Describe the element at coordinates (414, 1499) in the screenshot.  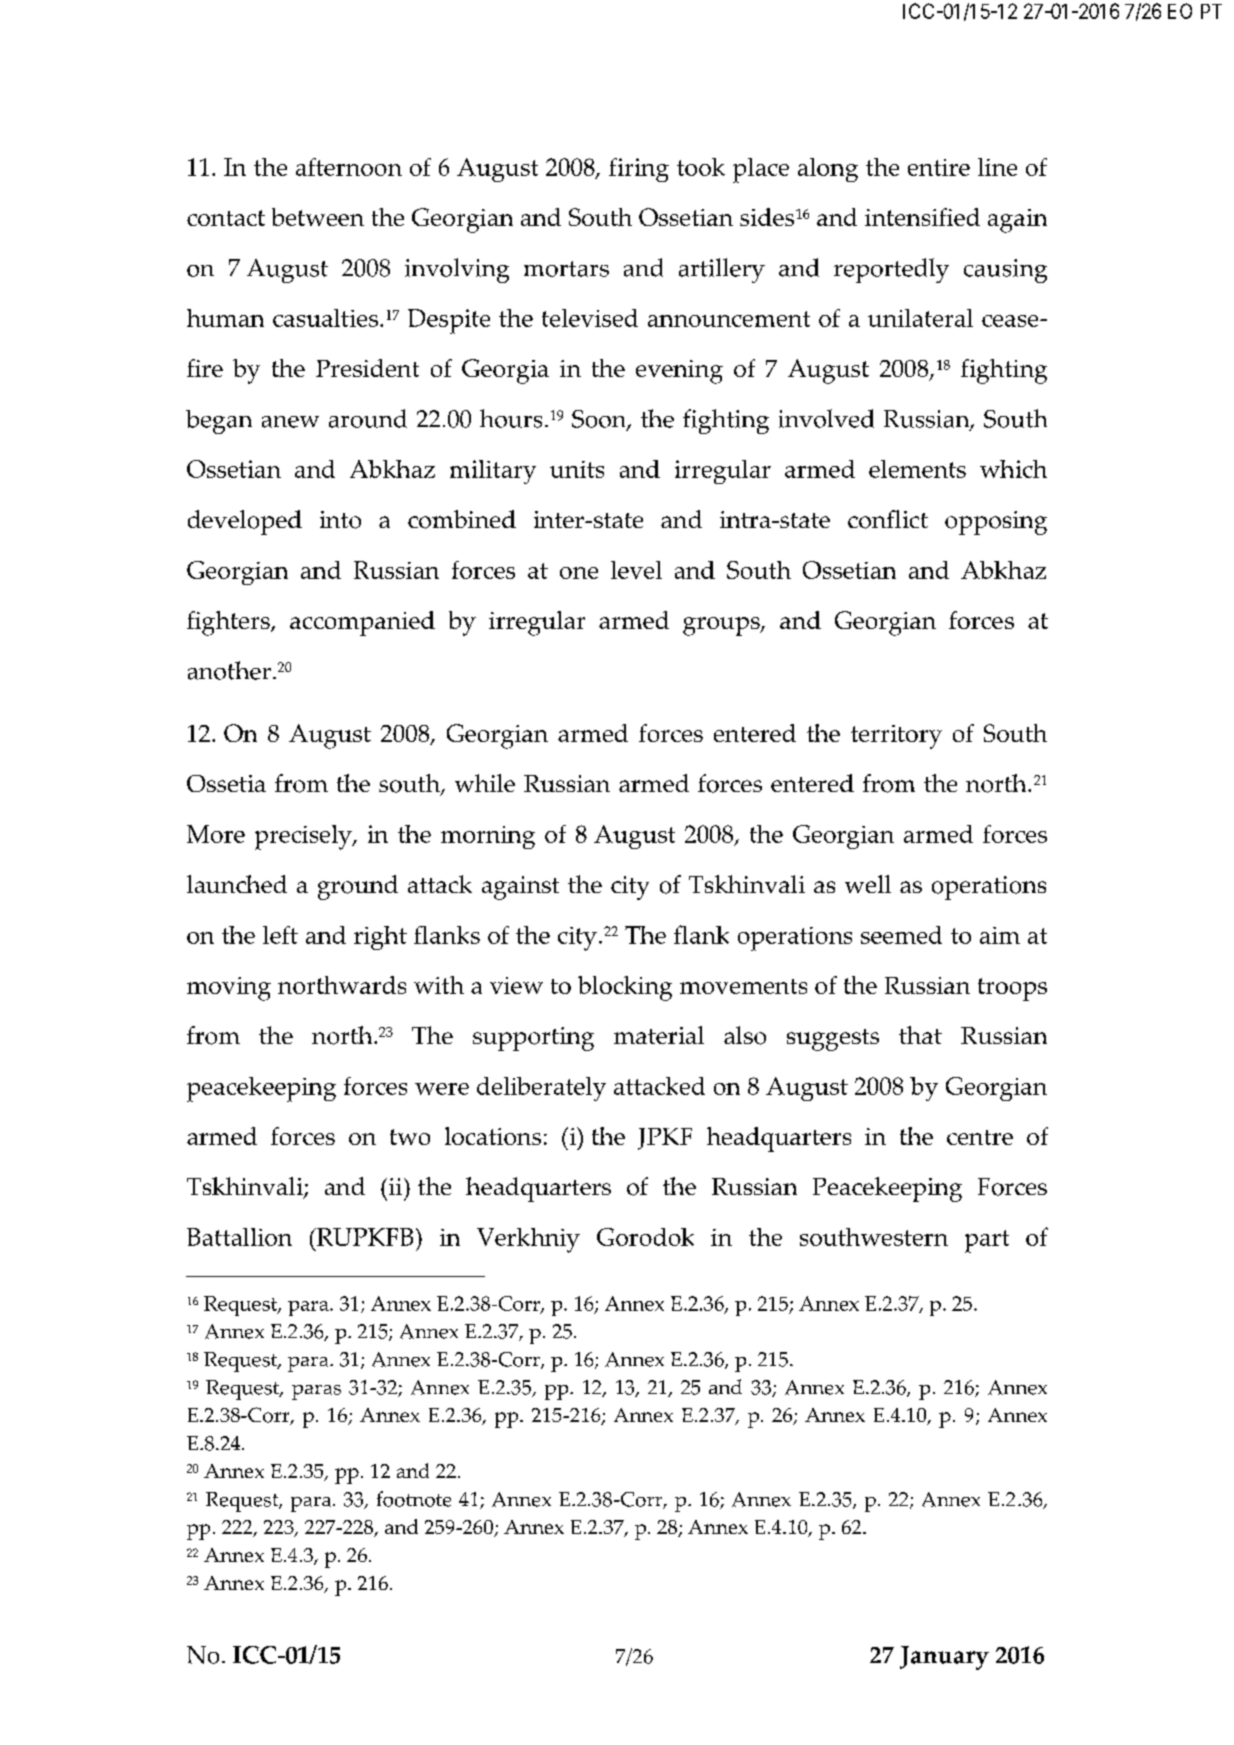
I see `footnote` at that location.
